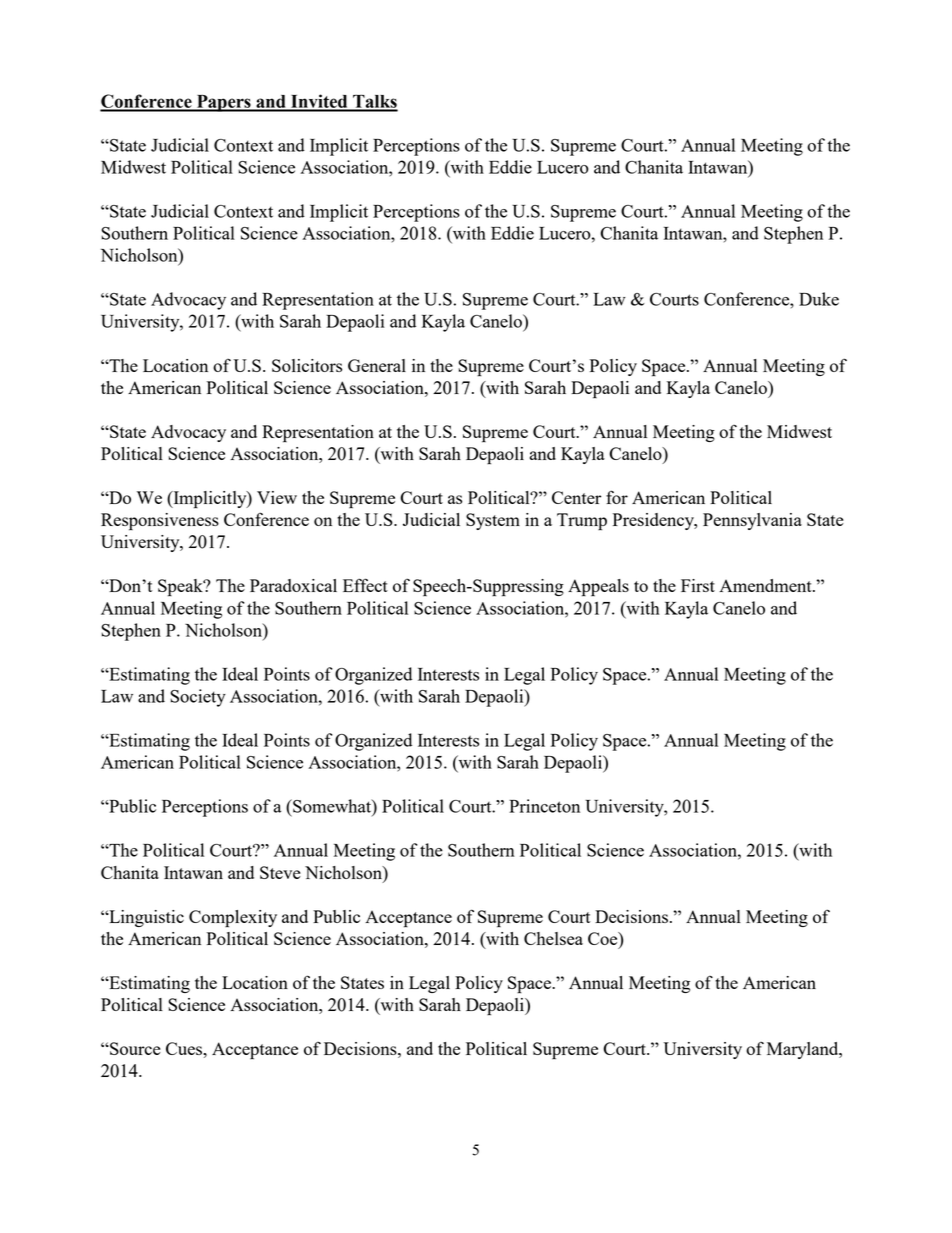 This document has width=952, height=1233. I want to click on Paradoxical, so click(293, 585).
